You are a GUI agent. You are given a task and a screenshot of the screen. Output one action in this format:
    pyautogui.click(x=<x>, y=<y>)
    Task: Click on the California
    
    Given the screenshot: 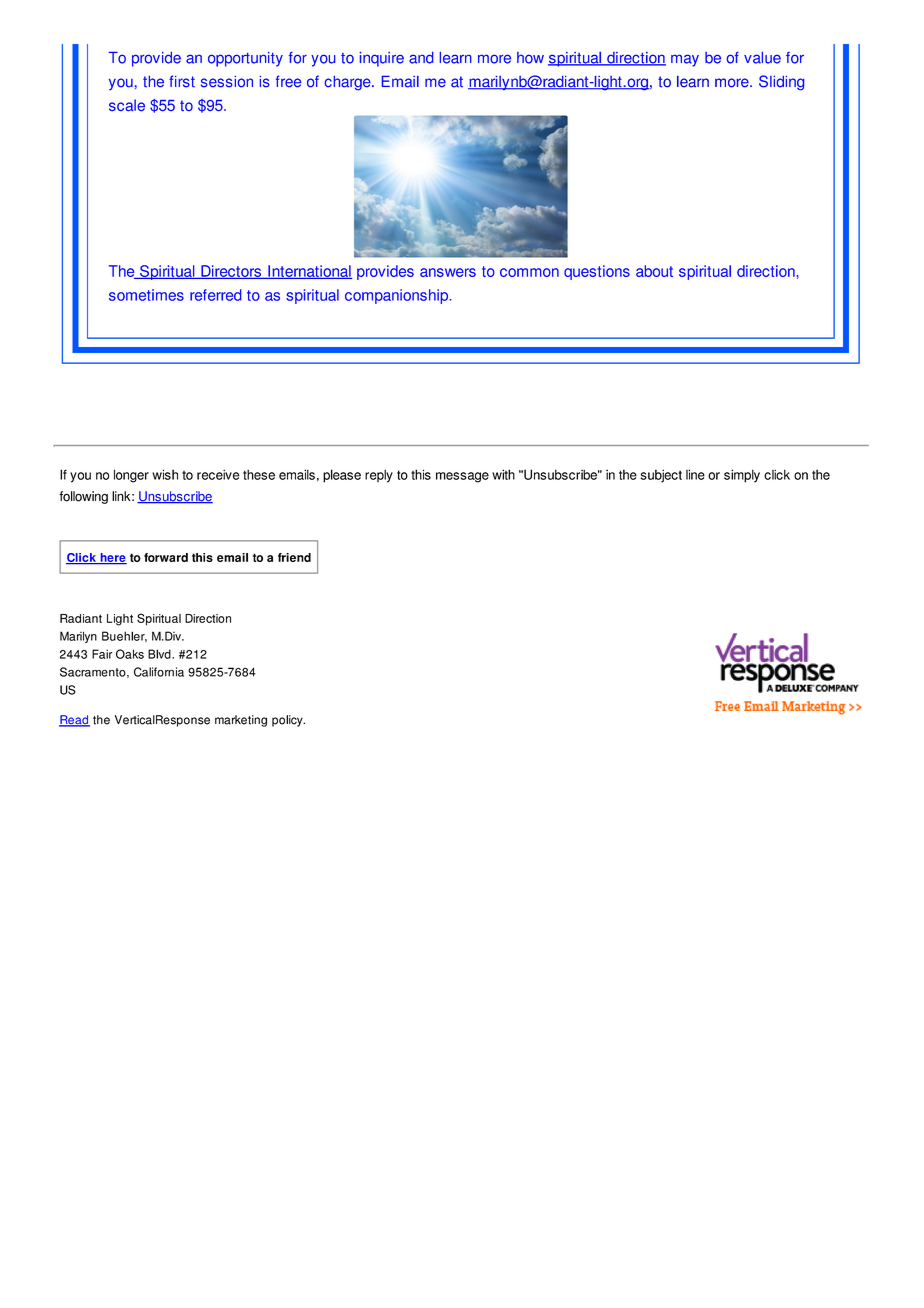 What is the action you would take?
    pyautogui.click(x=159, y=672)
